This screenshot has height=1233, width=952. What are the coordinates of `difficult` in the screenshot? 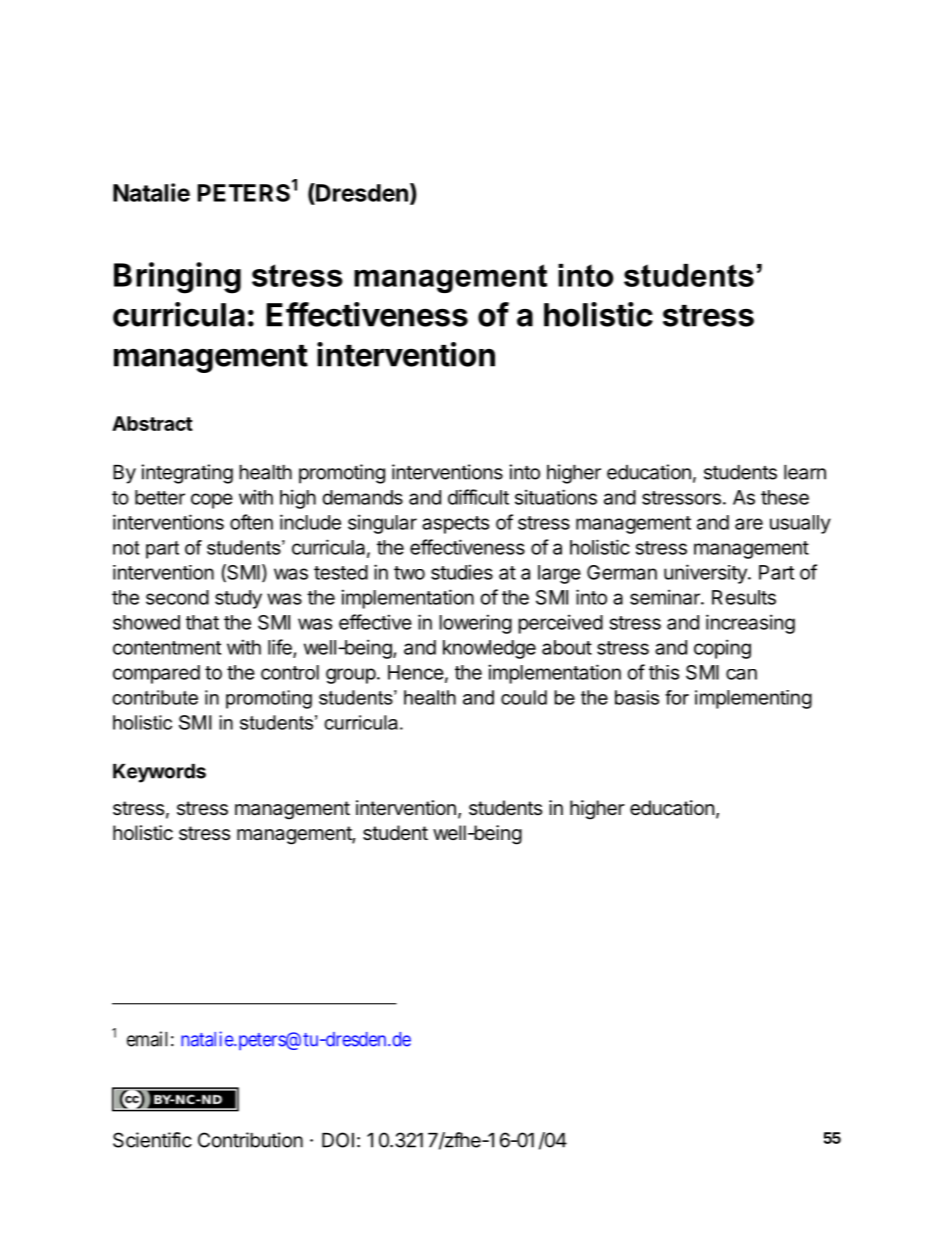 It's located at (478, 497).
